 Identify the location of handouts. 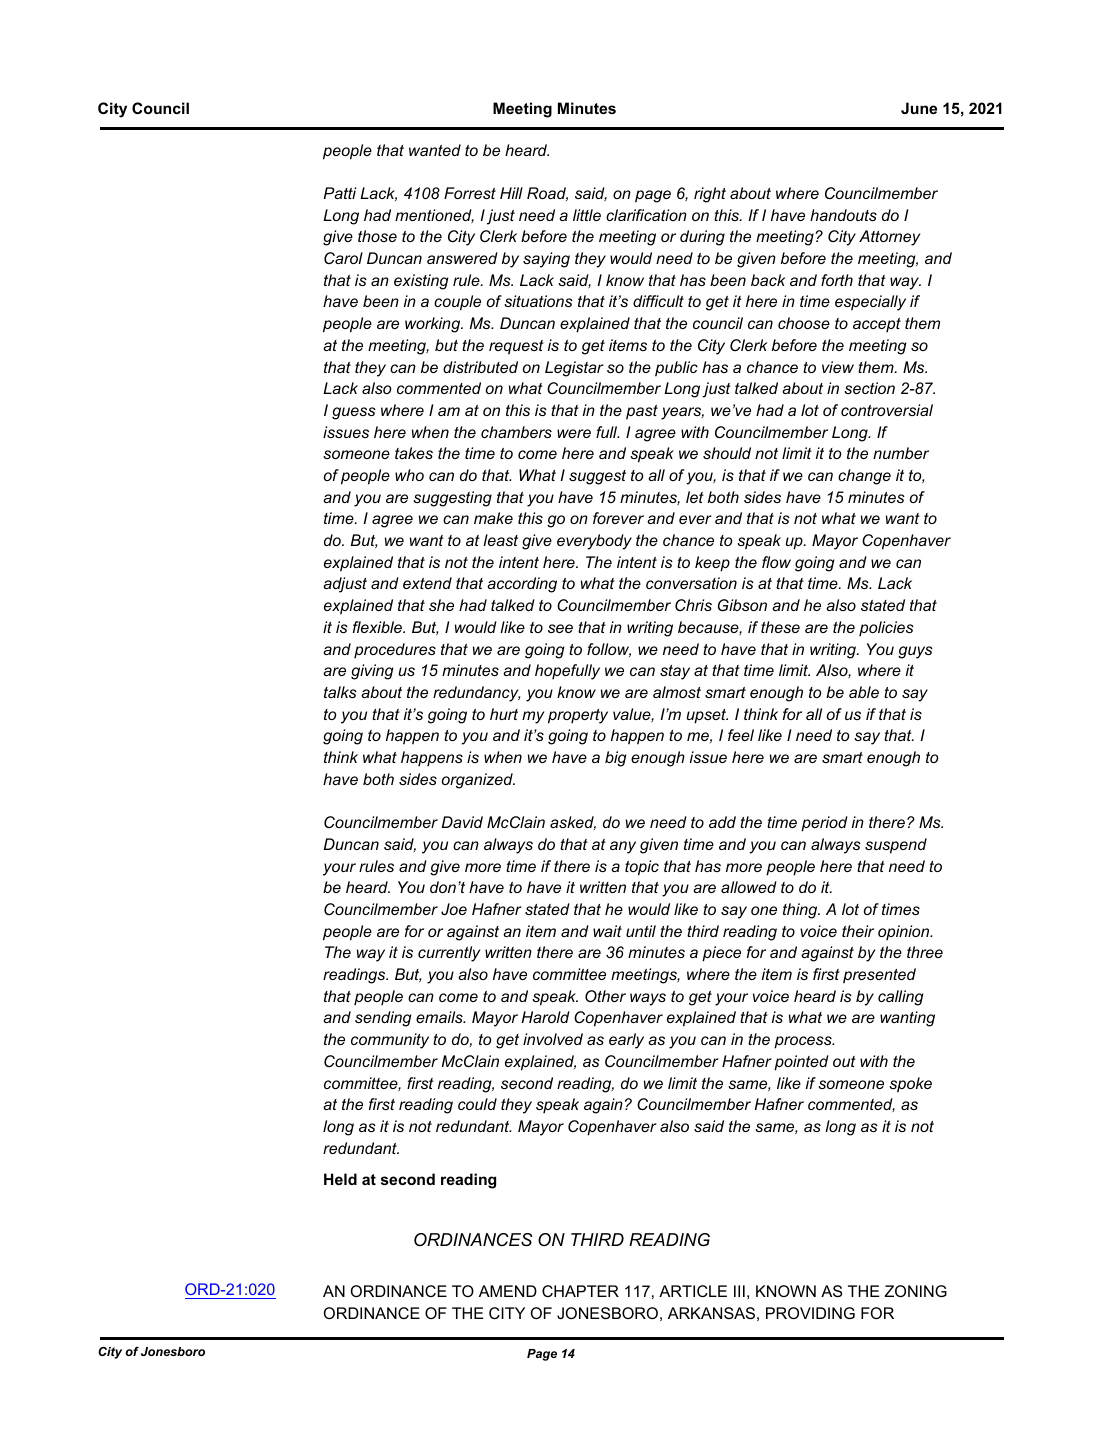
(843, 215).
